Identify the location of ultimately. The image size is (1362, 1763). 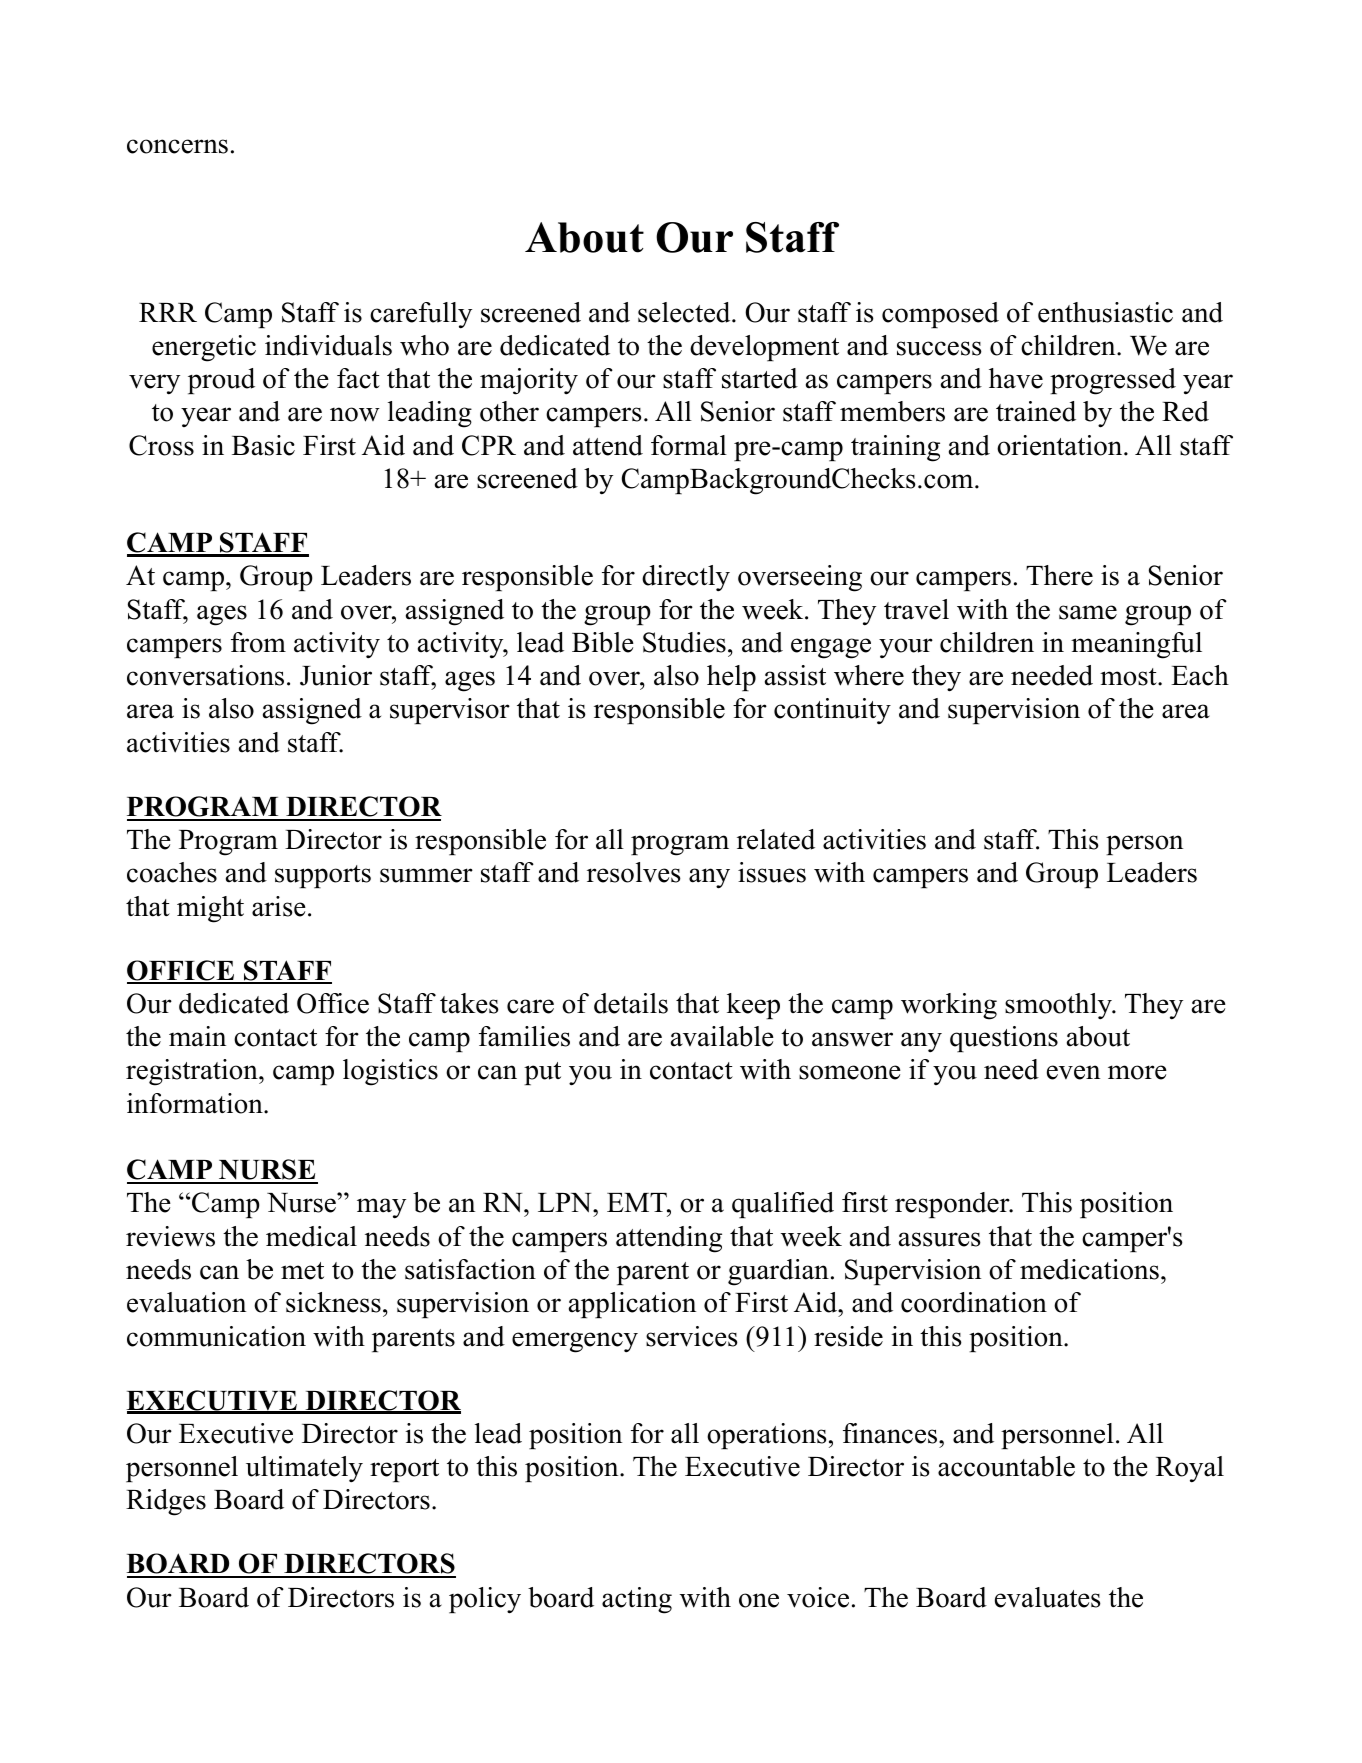
(304, 1469).
